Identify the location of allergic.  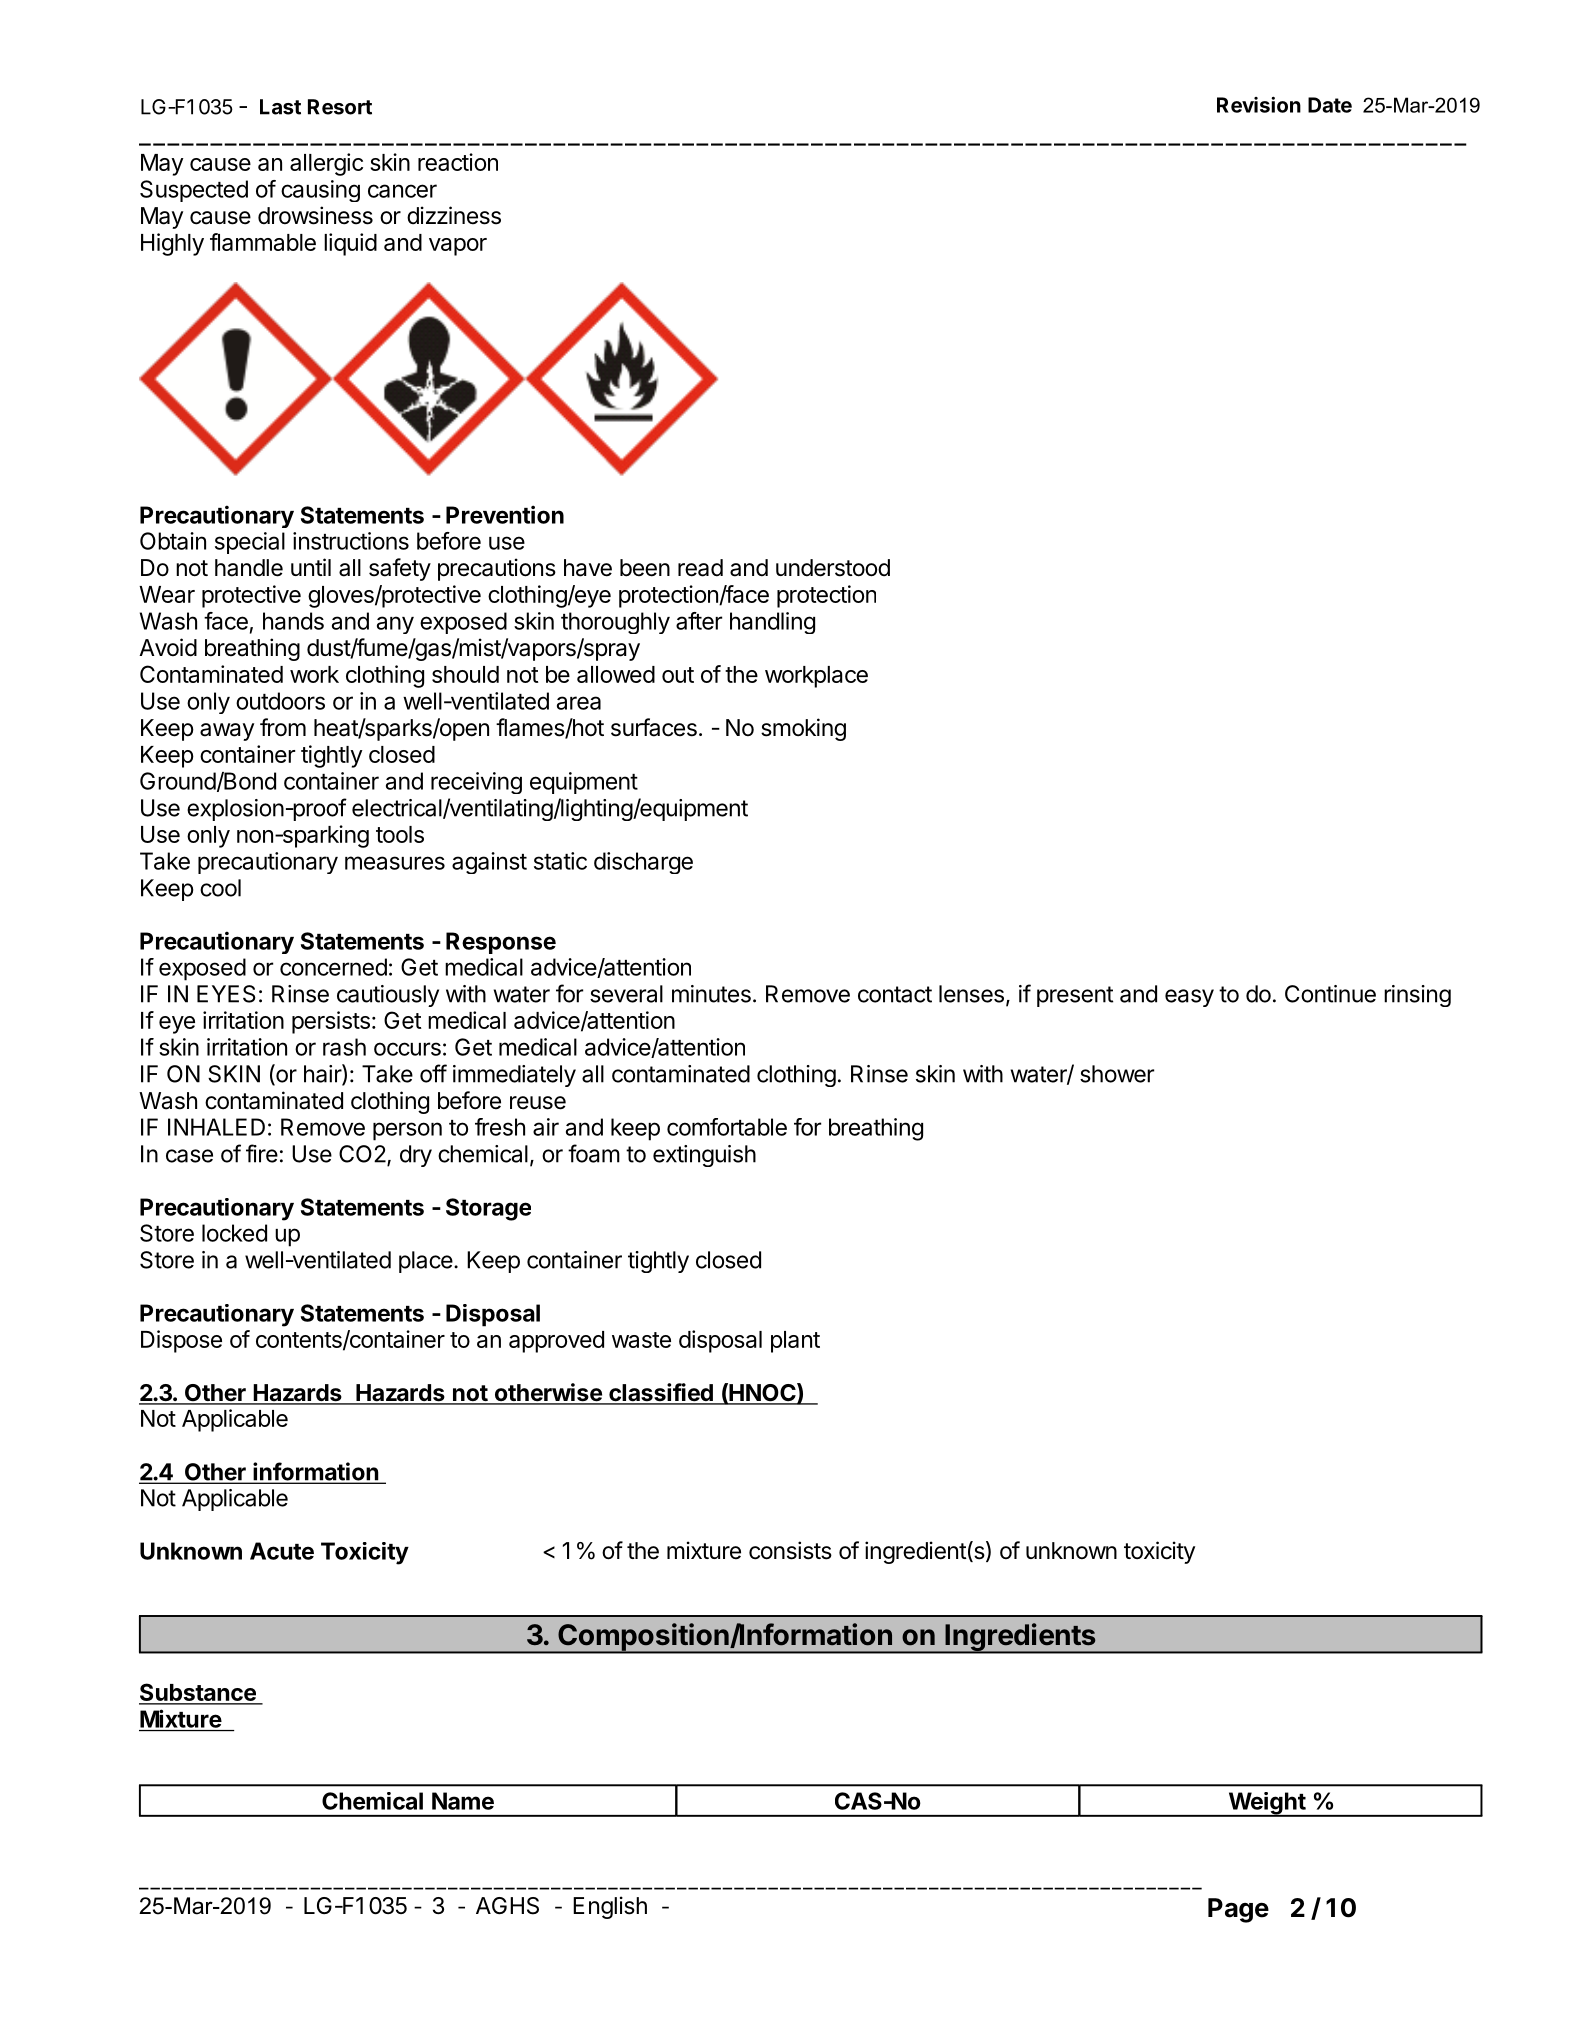
(326, 164).
